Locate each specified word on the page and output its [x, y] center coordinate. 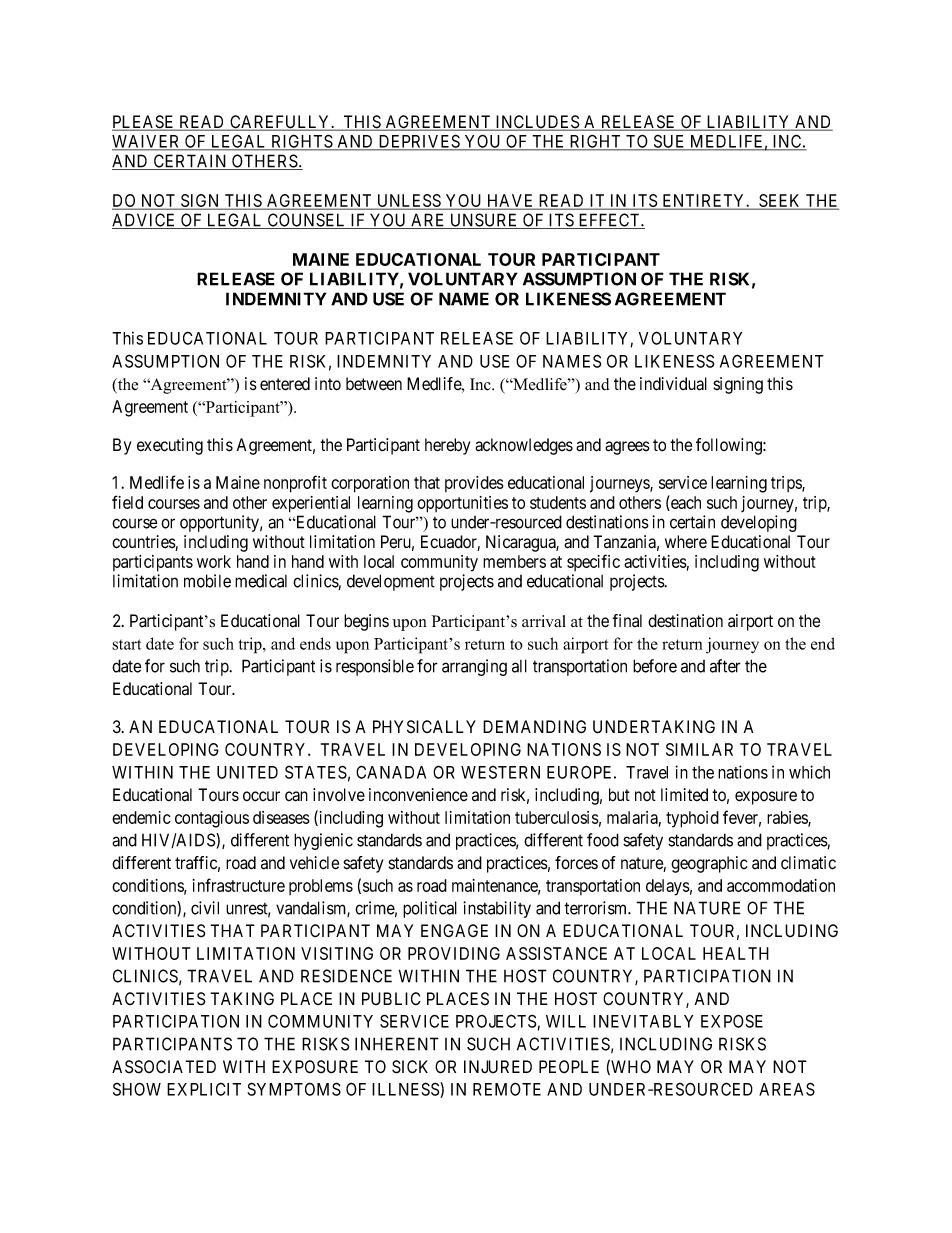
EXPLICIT [204, 1089]
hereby [447, 446]
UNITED [247, 772]
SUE [669, 142]
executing [170, 446]
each [685, 503]
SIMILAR [699, 749]
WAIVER [147, 142]
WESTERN [500, 772]
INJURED [498, 1067]
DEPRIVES [419, 142]
